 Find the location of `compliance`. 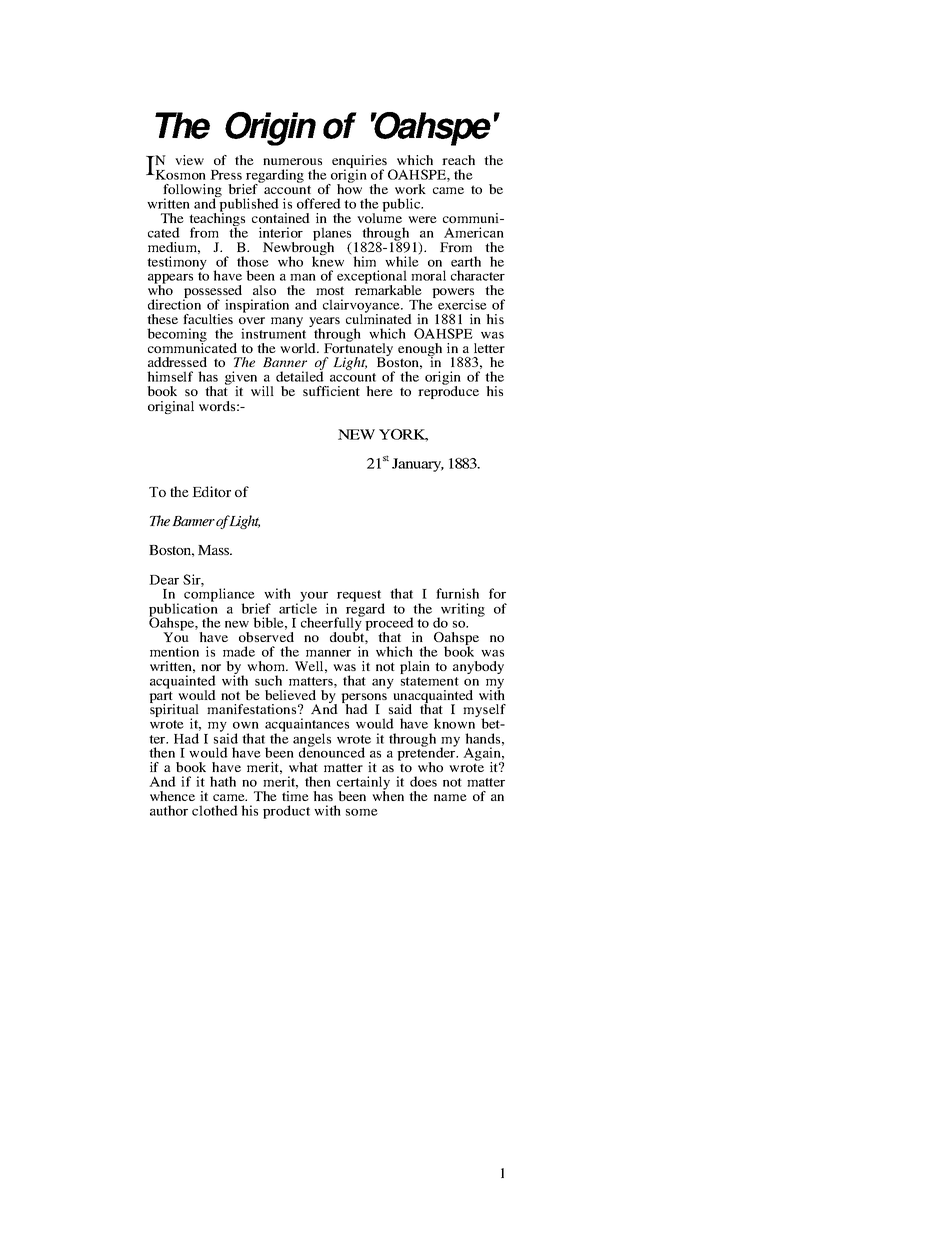

compliance is located at coordinates (220, 595).
